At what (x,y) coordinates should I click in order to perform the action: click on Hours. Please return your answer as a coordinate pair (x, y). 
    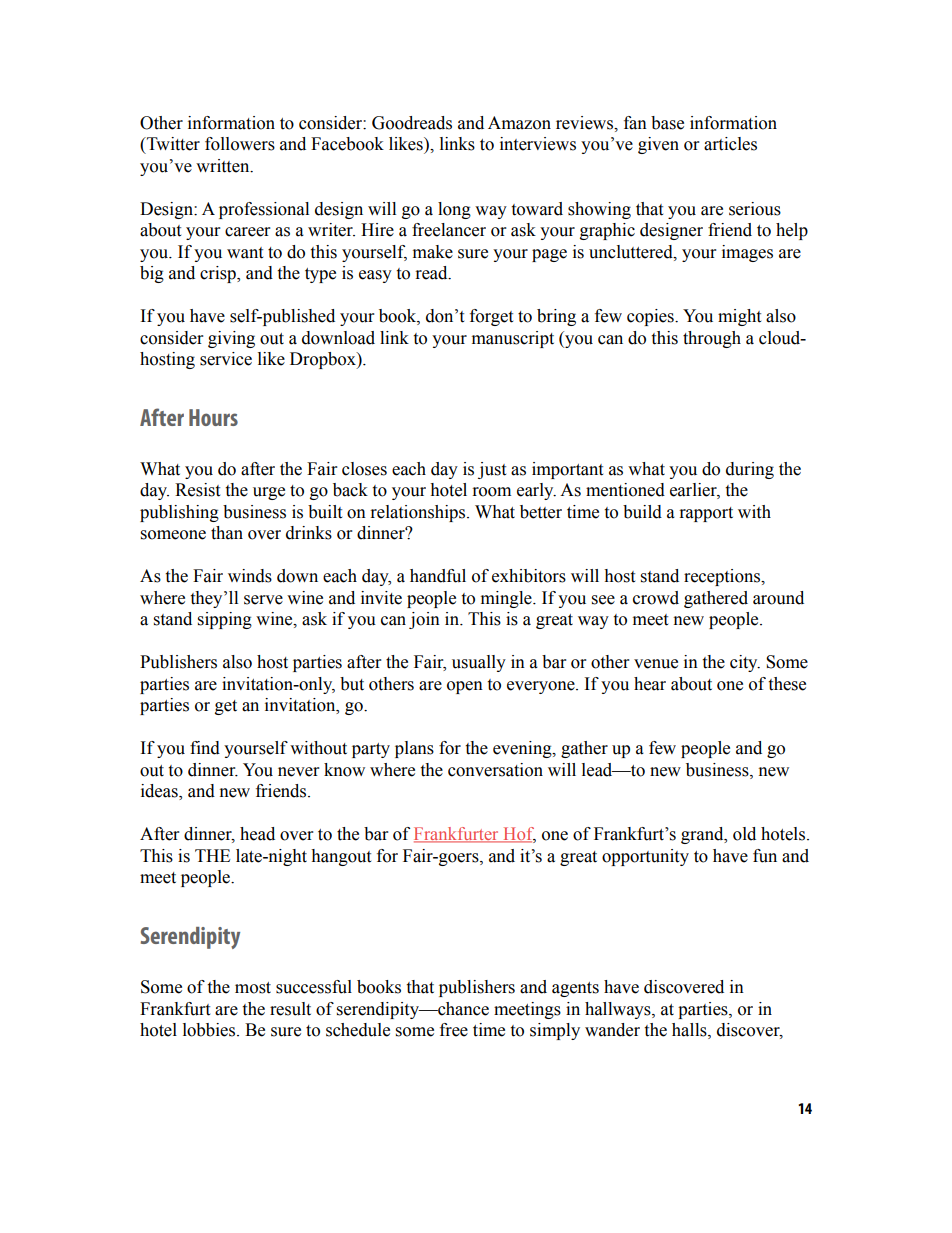
    Looking at the image, I should click on (213, 417).
